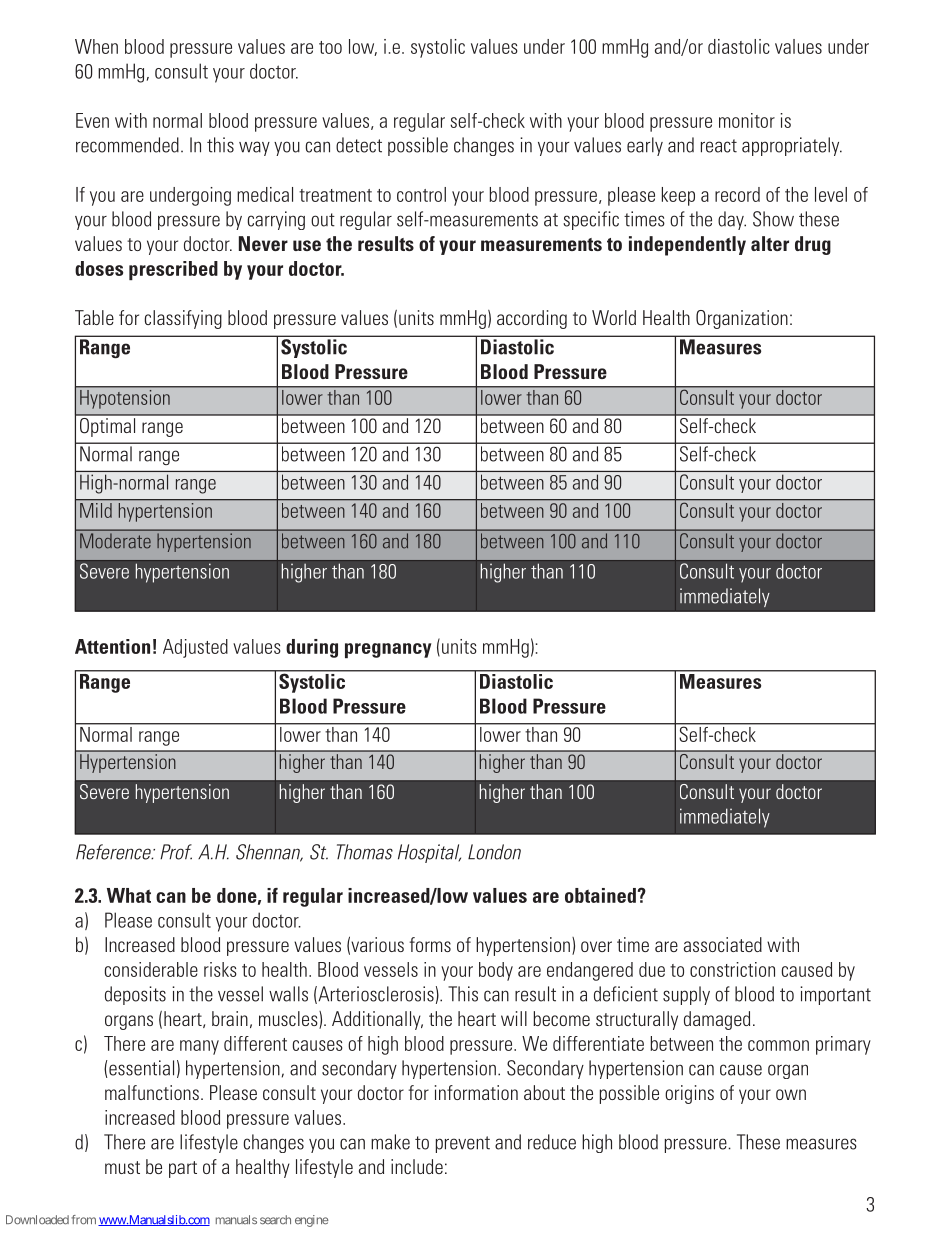 Image resolution: width=952 pixels, height=1233 pixels. I want to click on obtained, so click(600, 895).
